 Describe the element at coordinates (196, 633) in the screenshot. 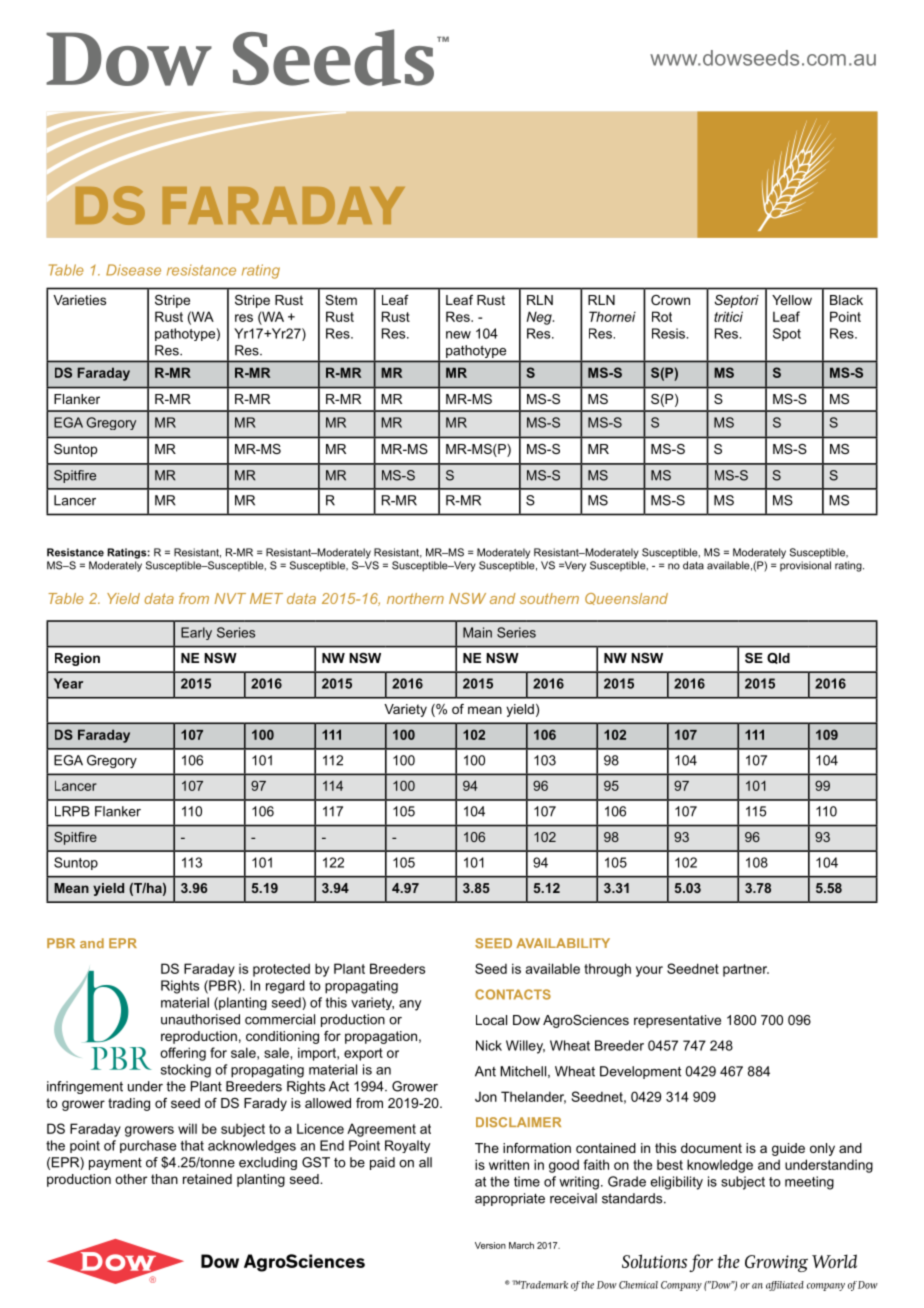

I see `Early` at that location.
